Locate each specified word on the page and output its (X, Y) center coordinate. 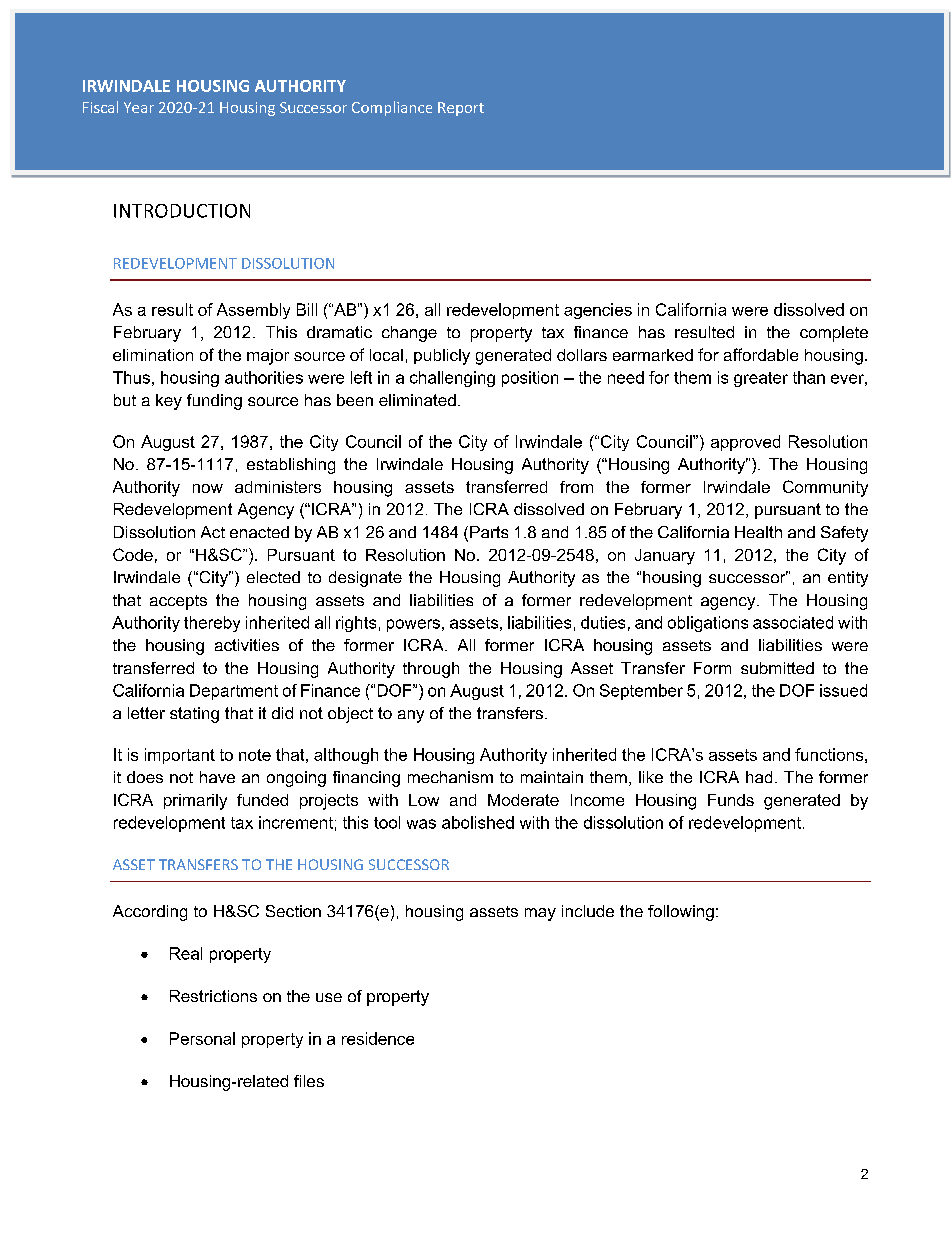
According (150, 913)
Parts (489, 532)
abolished (478, 822)
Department (234, 692)
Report (461, 109)
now (208, 488)
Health (758, 532)
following (681, 913)
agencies (598, 311)
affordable (761, 354)
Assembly (253, 311)
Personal (202, 1038)
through (431, 670)
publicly (442, 357)
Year (139, 107)
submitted (777, 668)
